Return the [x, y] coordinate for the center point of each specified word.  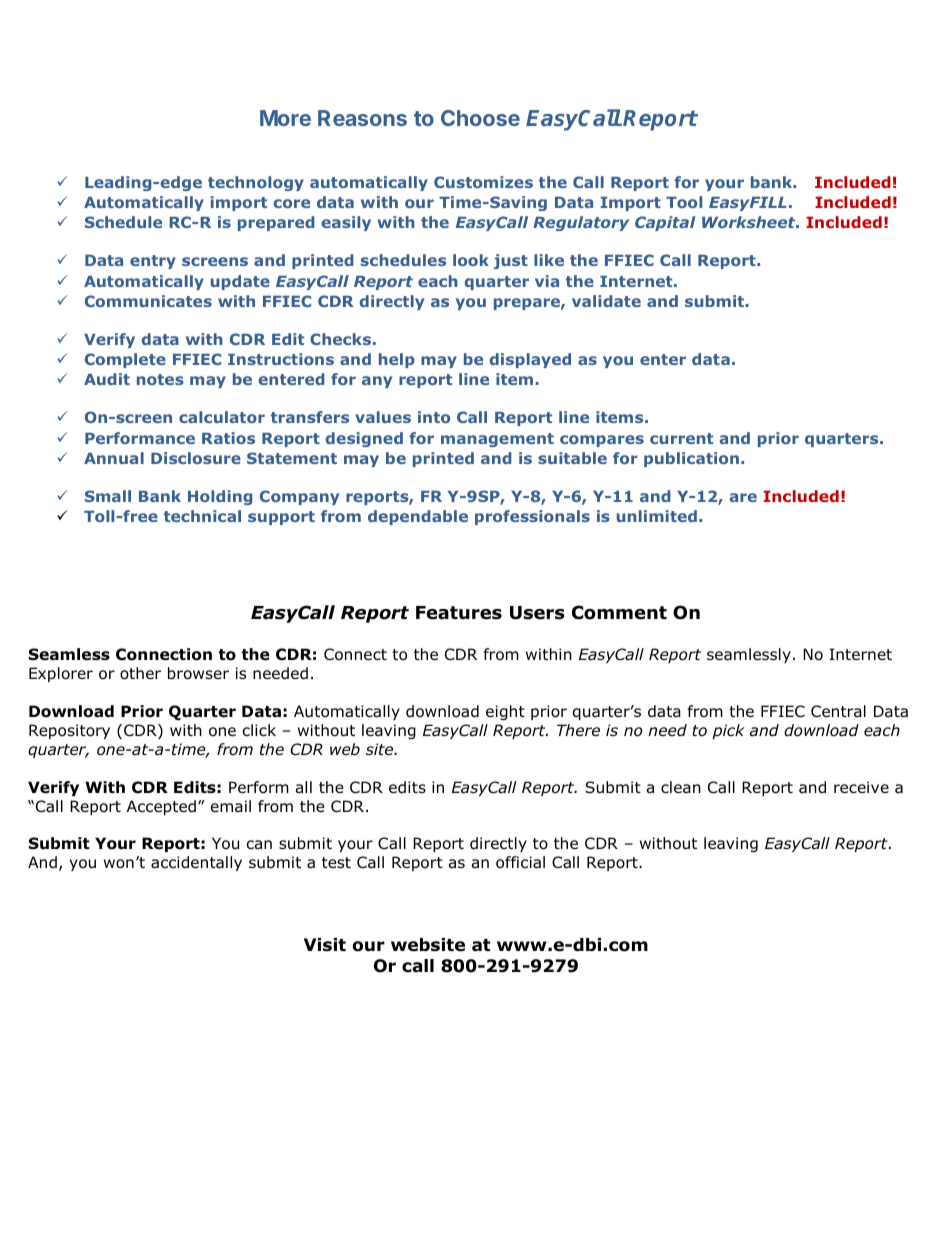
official [520, 862]
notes [160, 379]
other [140, 673]
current [681, 438]
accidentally [196, 863]
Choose [480, 118]
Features [459, 613]
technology [256, 183]
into [434, 417]
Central [838, 711]
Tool [684, 202]
